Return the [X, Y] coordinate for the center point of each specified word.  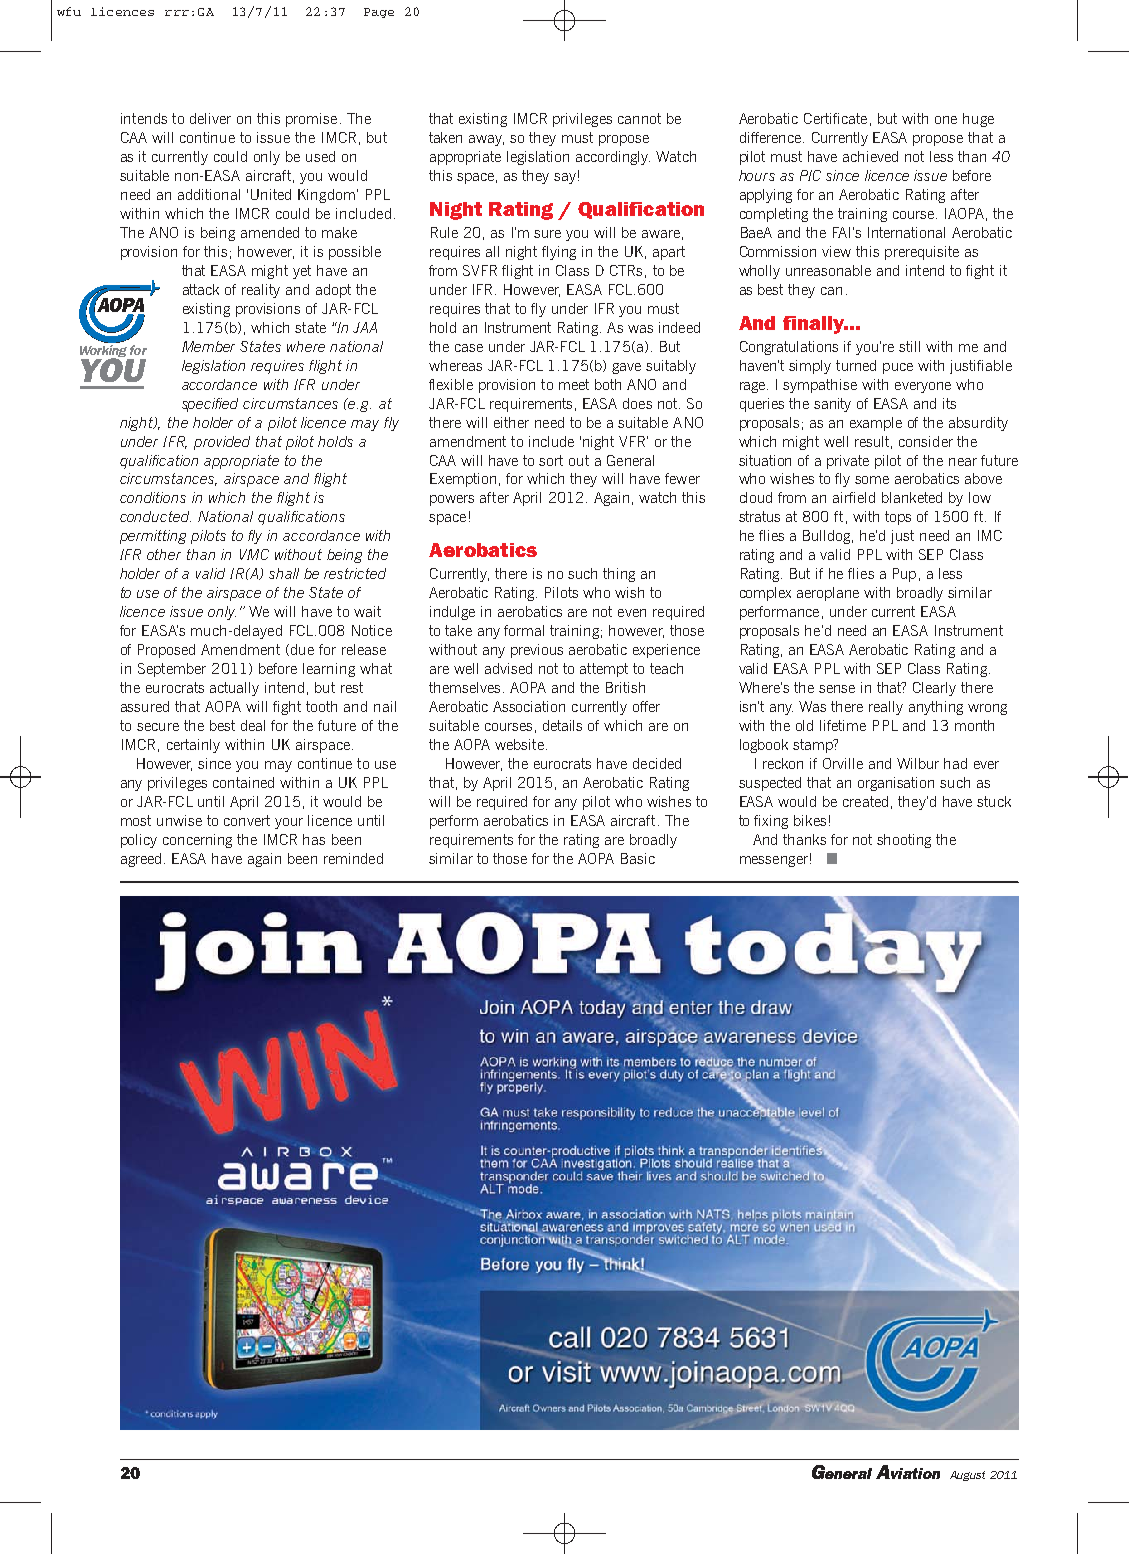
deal [253, 725]
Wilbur [918, 763]
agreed [141, 860]
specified [210, 405]
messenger [774, 861]
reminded [353, 858]
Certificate [835, 118]
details [562, 725]
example [876, 424]
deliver [210, 118]
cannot [639, 118]
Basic [638, 858]
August [967, 1476]
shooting [904, 841]
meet [574, 384]
